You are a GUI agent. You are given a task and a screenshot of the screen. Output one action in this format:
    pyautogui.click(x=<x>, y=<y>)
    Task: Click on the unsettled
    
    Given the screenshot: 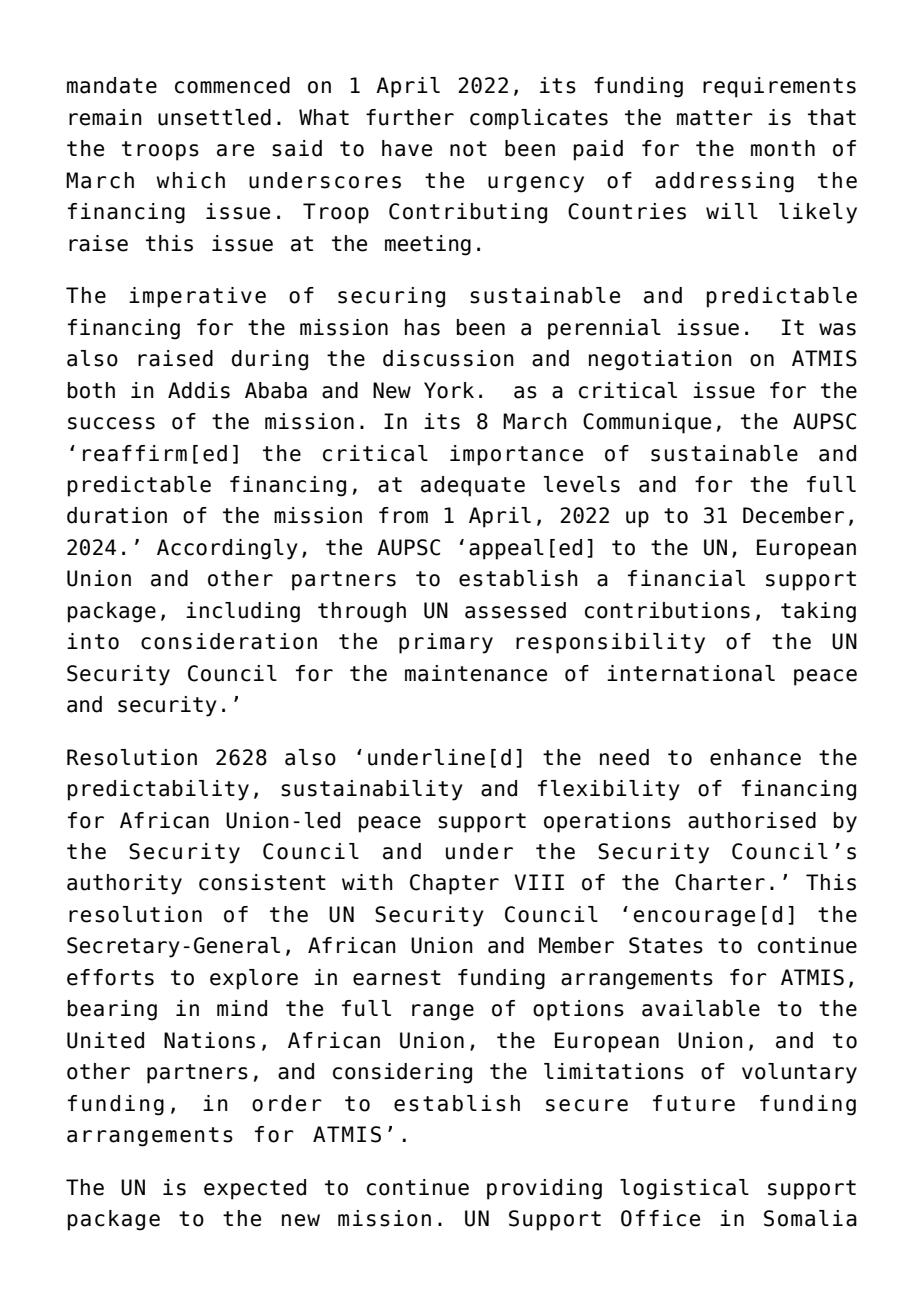 What is the action you would take?
    pyautogui.click(x=214, y=117)
